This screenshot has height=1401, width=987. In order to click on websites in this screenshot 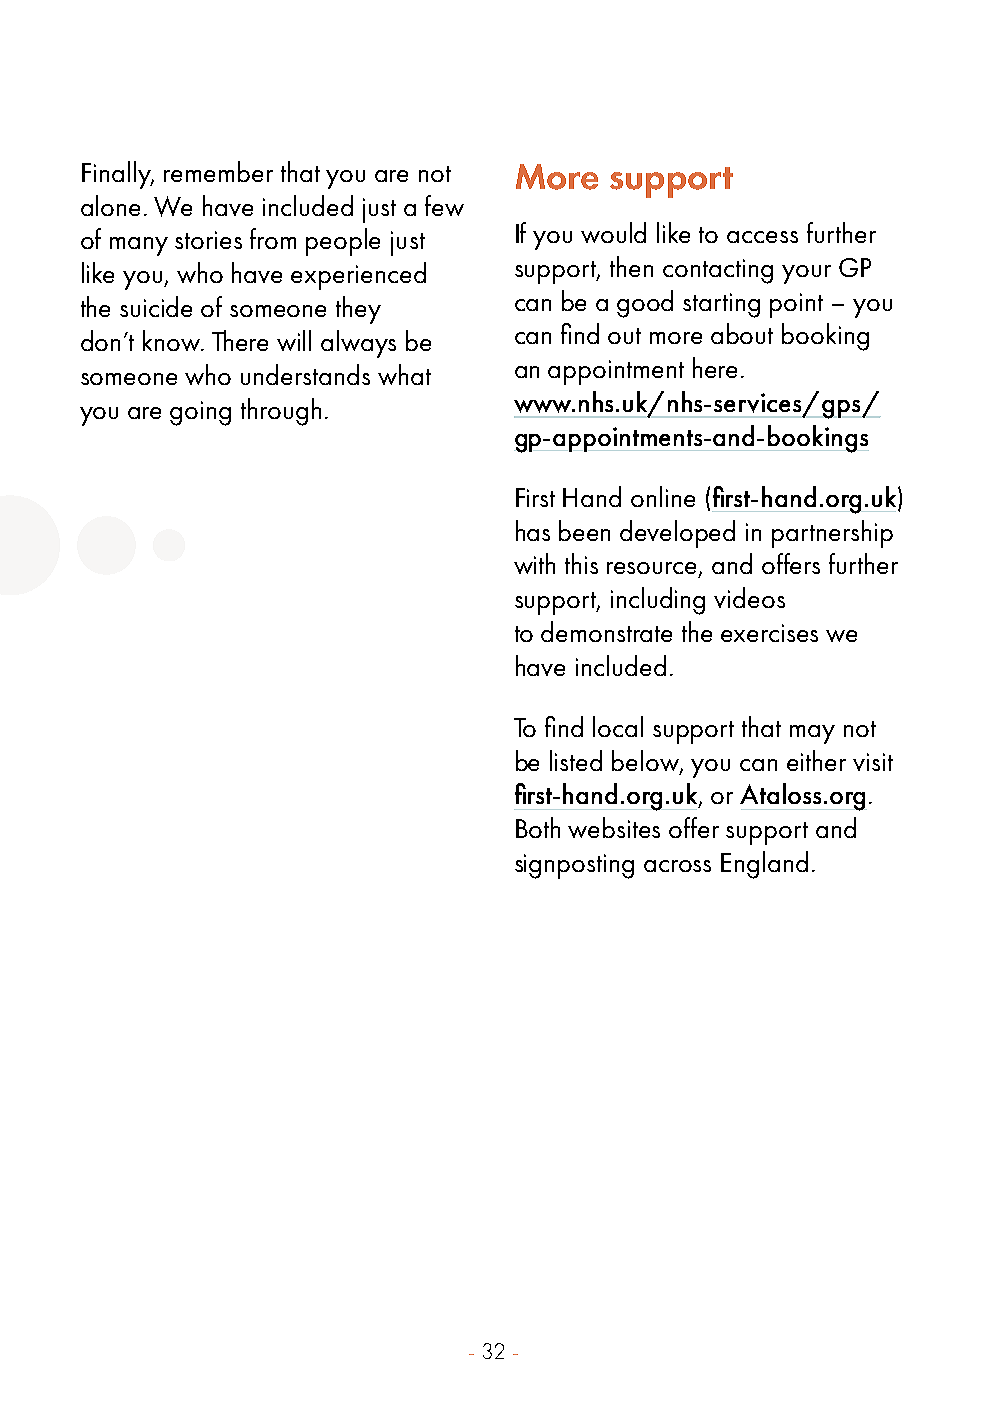, I will do `click(614, 827)`.
